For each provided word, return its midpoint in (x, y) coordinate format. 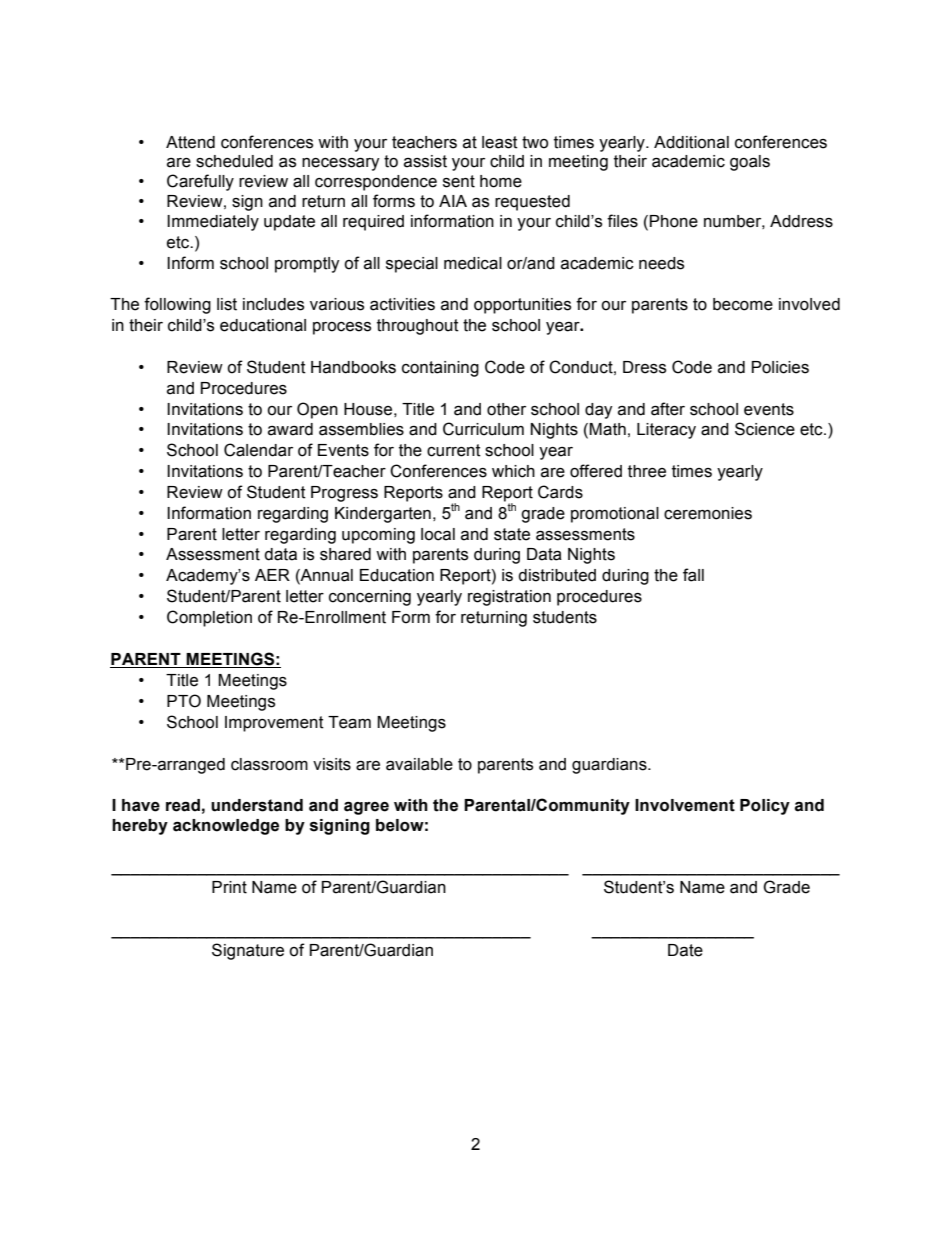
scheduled (234, 161)
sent (459, 181)
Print (229, 887)
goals (750, 163)
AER (272, 575)
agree (366, 808)
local (438, 534)
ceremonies (708, 513)
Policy (765, 807)
